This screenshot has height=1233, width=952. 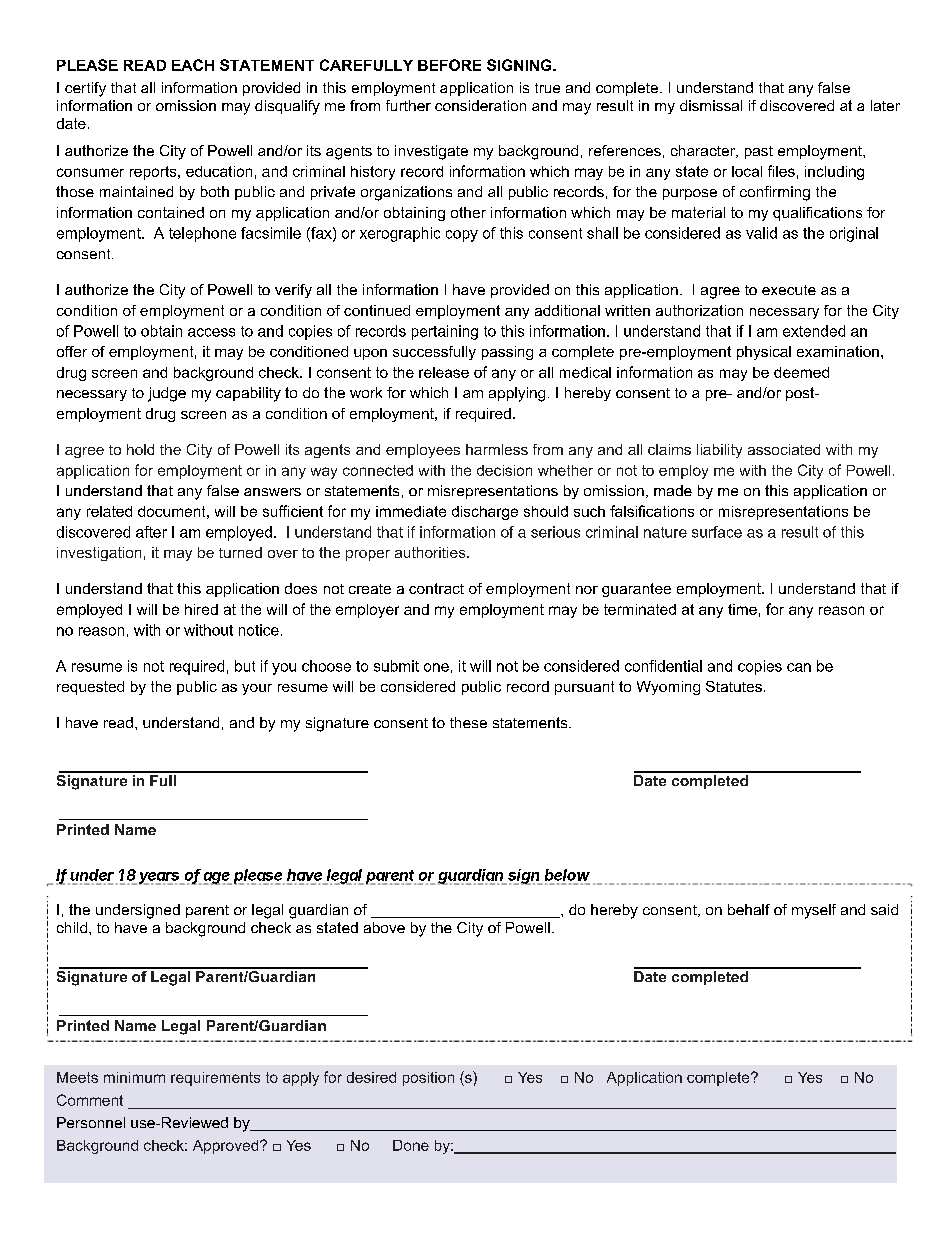 I want to click on time, so click(x=742, y=609).
